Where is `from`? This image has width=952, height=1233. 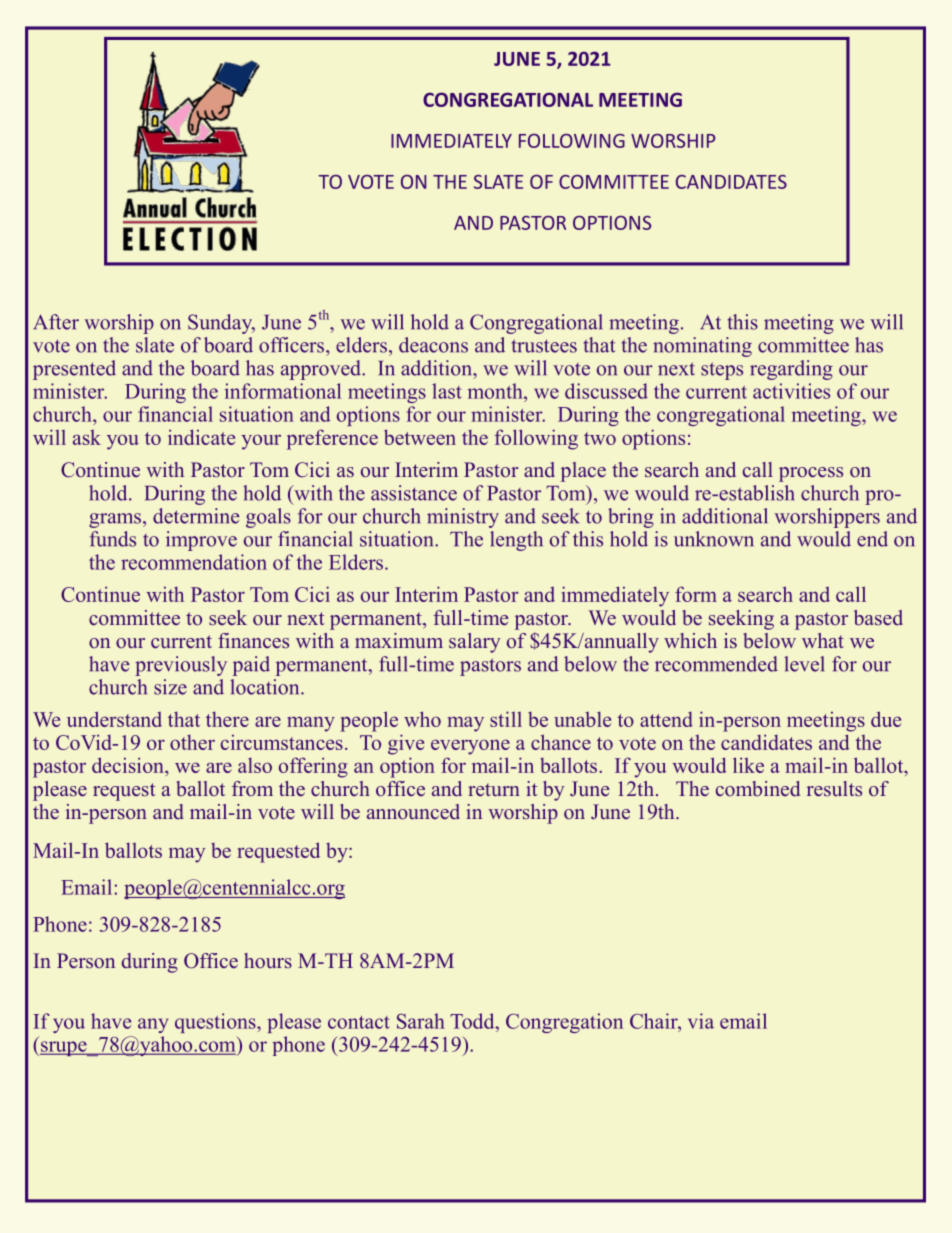
from is located at coordinates (252, 788).
